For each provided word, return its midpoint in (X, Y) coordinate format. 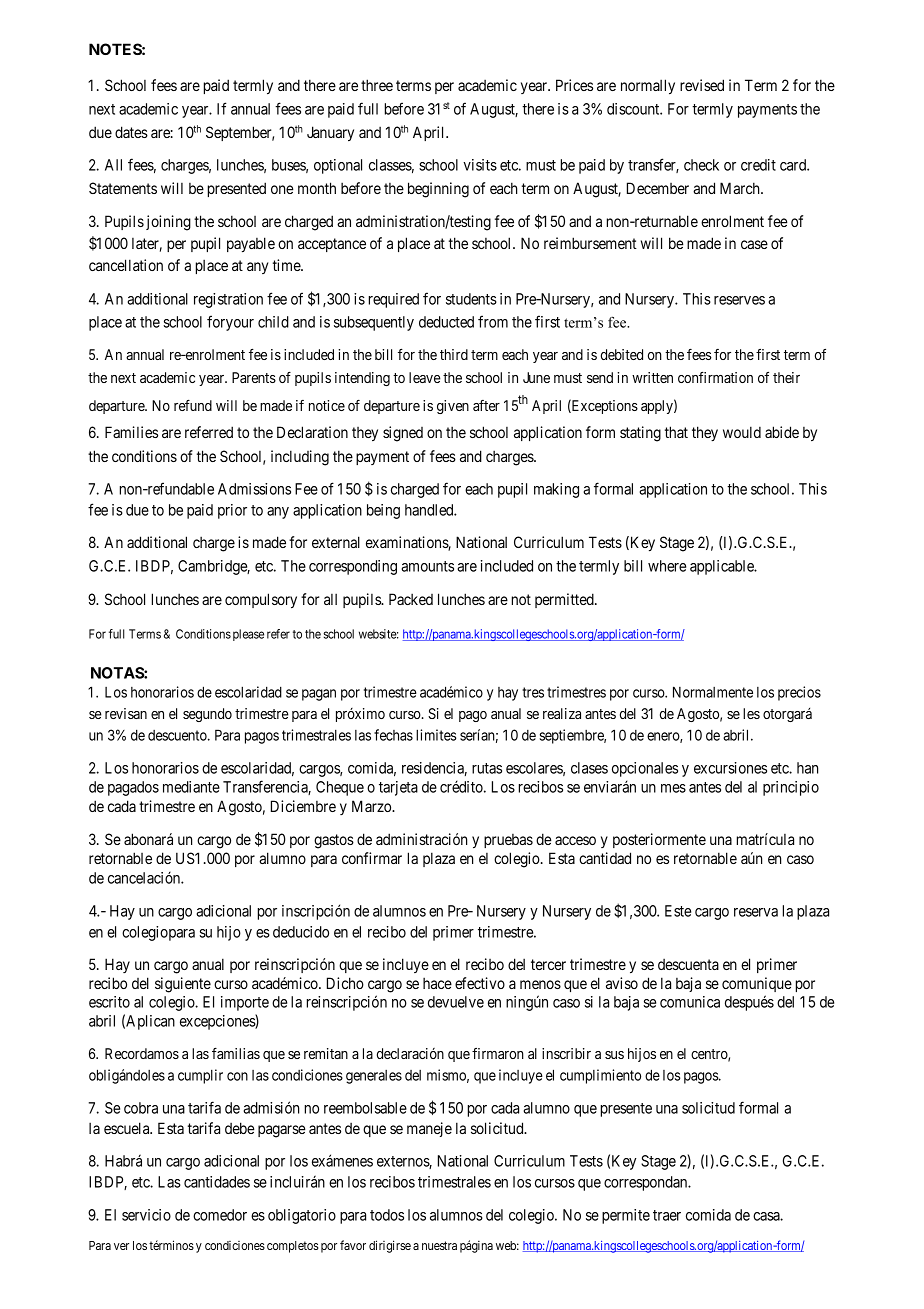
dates (131, 132)
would (742, 432)
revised (702, 85)
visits (480, 165)
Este (678, 911)
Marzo (372, 806)
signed (403, 434)
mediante (191, 787)
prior (232, 511)
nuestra (439, 1245)
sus (614, 1055)
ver (121, 1246)
